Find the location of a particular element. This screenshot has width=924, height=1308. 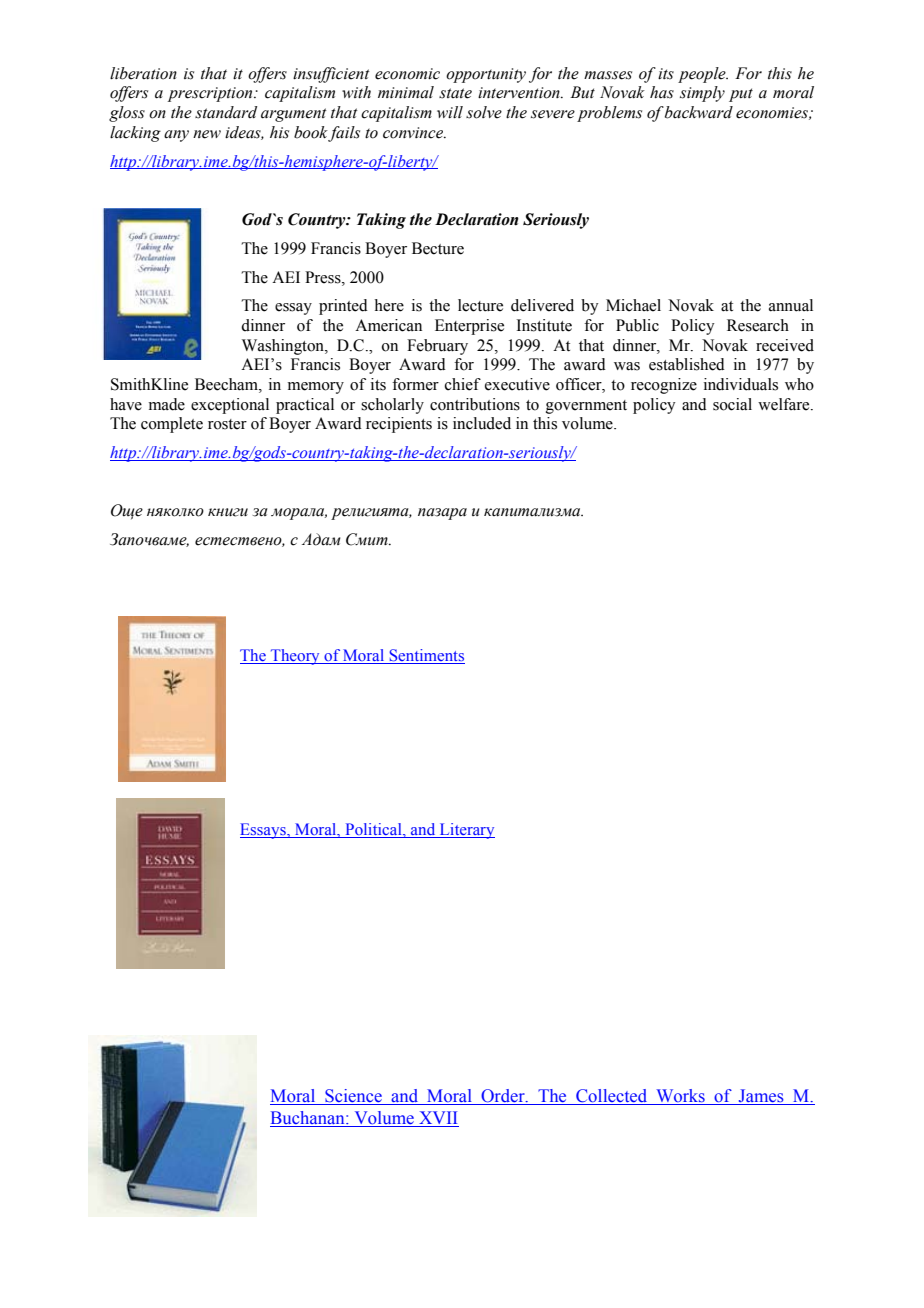

Theory is located at coordinates (295, 657).
